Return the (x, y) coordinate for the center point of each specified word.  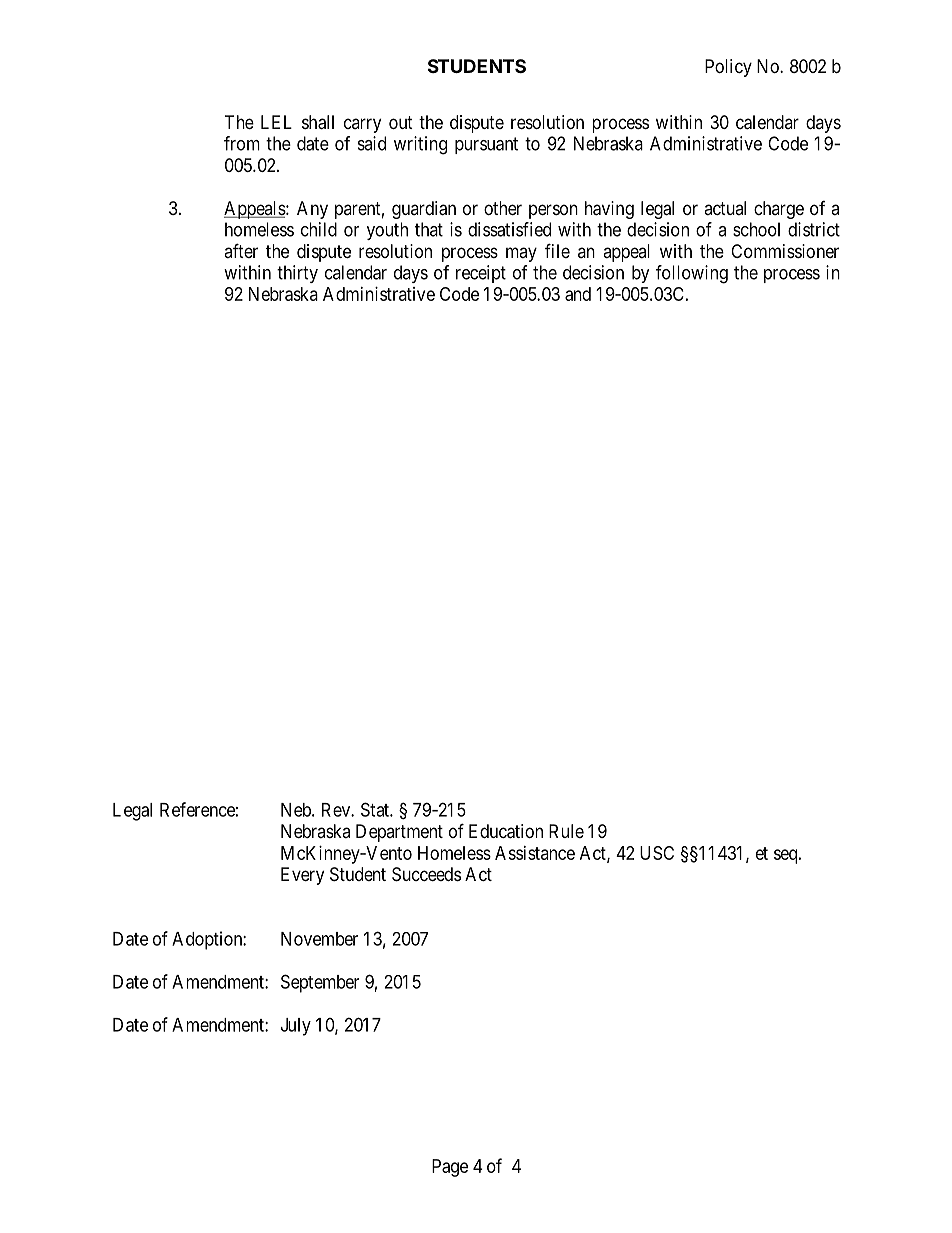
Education (506, 831)
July (296, 1027)
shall (318, 122)
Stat (376, 809)
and (578, 294)
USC (657, 853)
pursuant (486, 145)
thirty (297, 274)
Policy (728, 68)
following (692, 274)
